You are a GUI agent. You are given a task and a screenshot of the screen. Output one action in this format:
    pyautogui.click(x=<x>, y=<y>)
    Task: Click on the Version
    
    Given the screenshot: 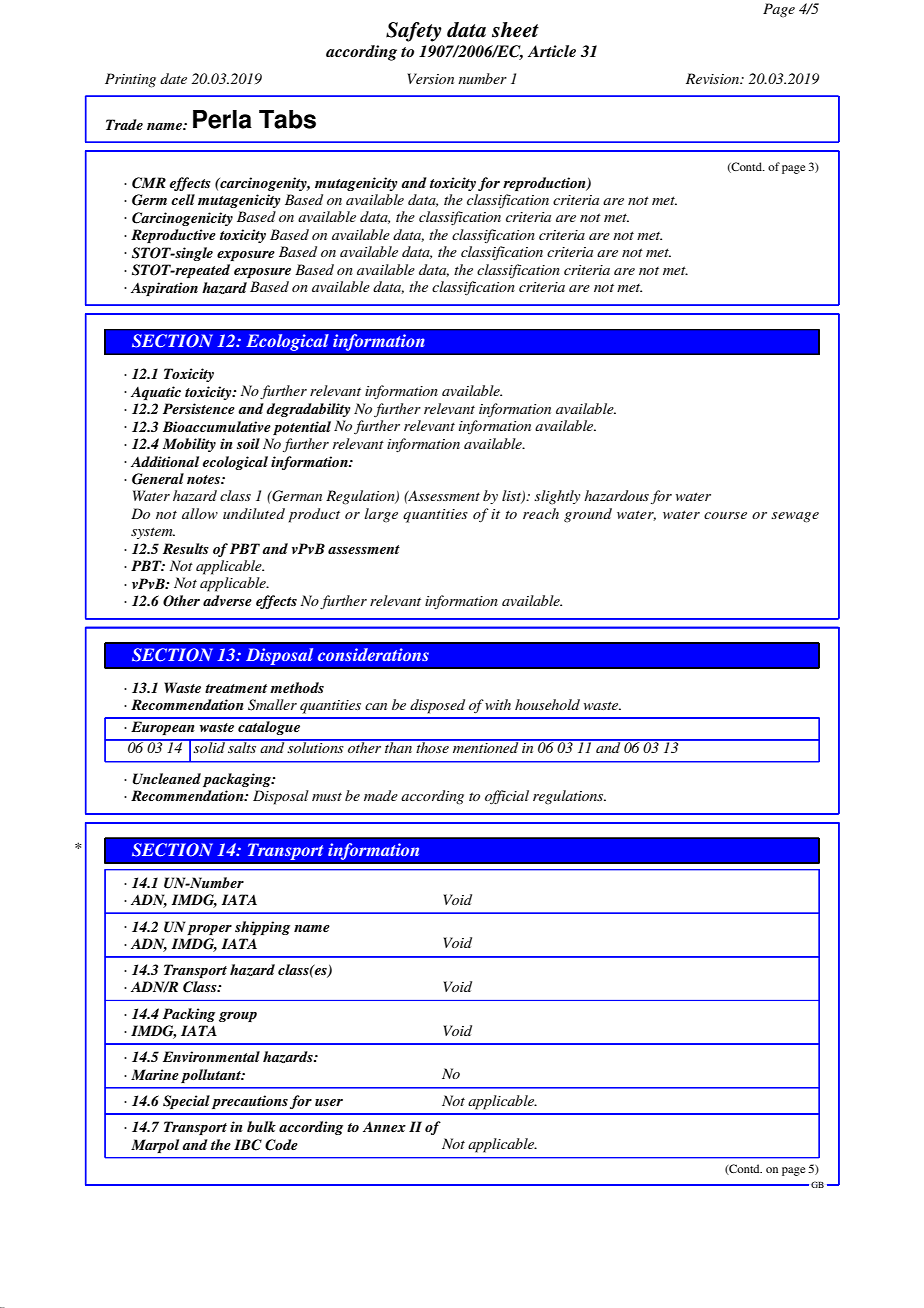 What is the action you would take?
    pyautogui.click(x=430, y=78)
